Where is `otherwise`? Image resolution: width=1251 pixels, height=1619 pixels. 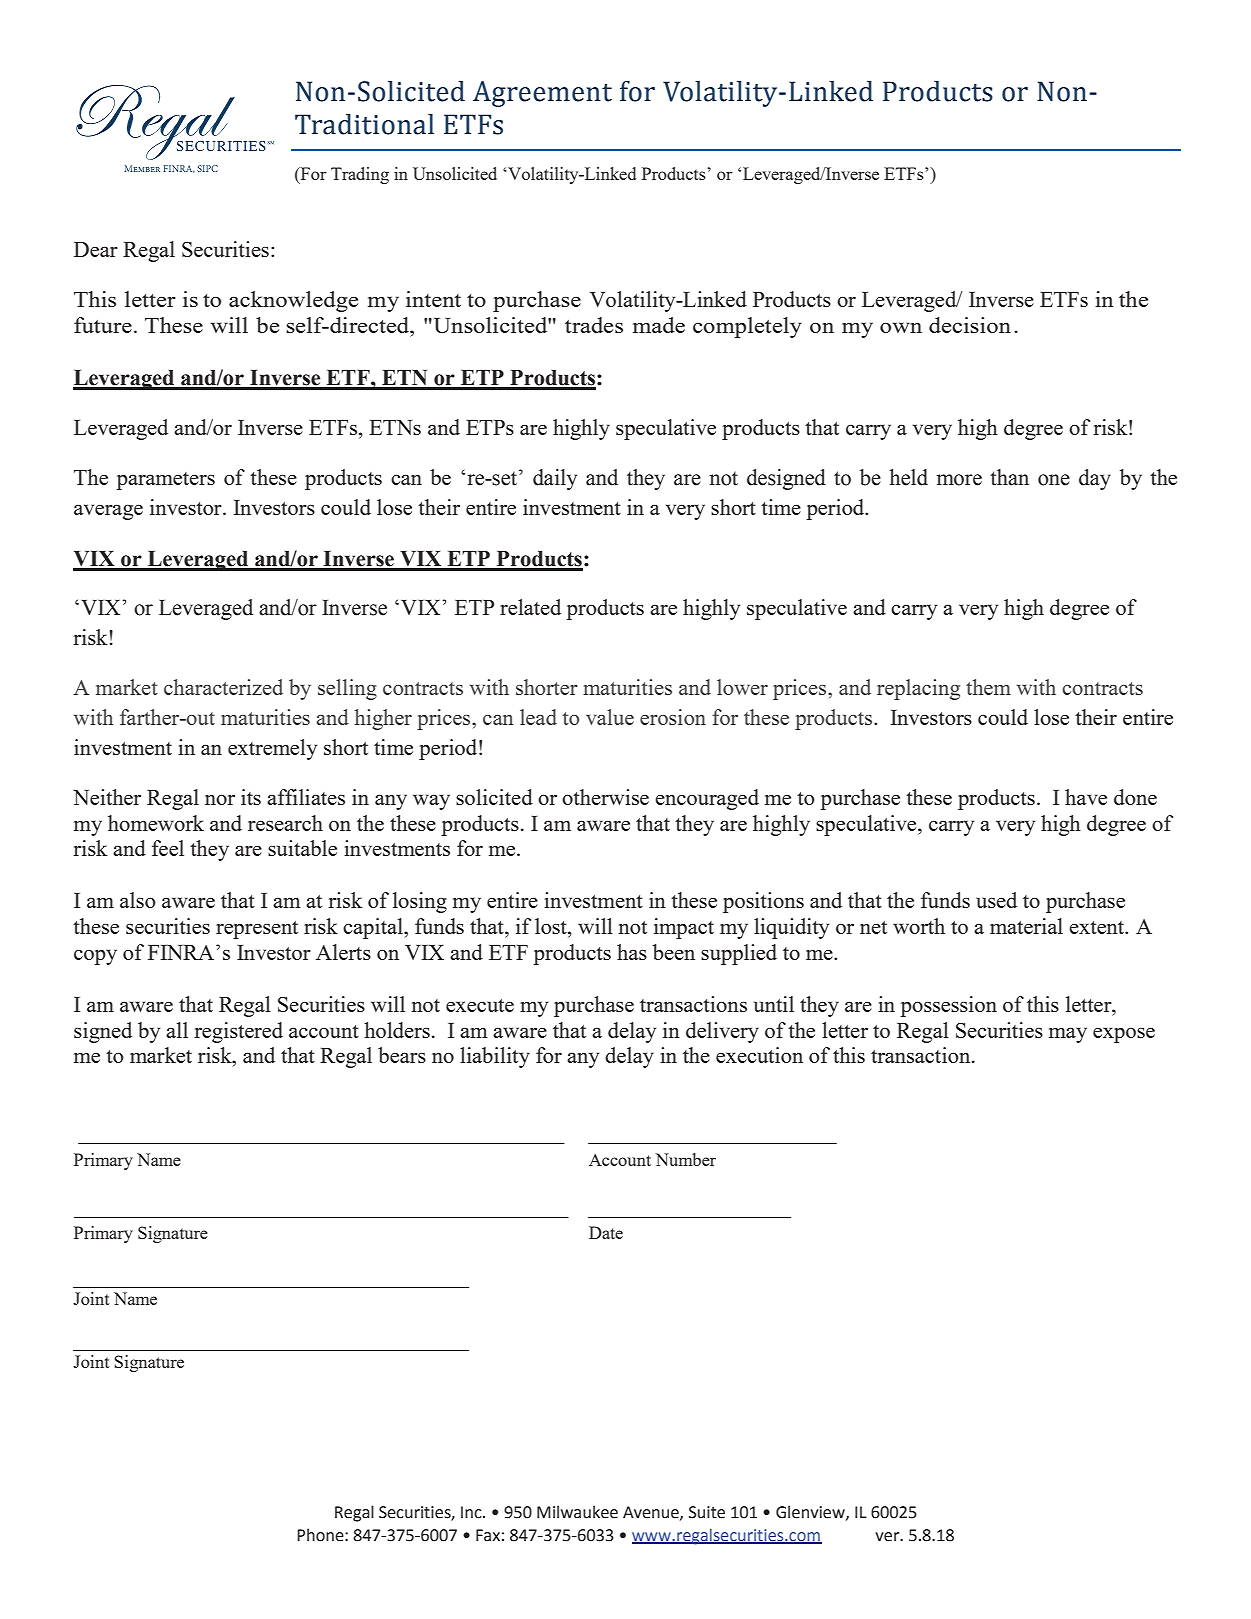
otherwise is located at coordinates (605, 797).
